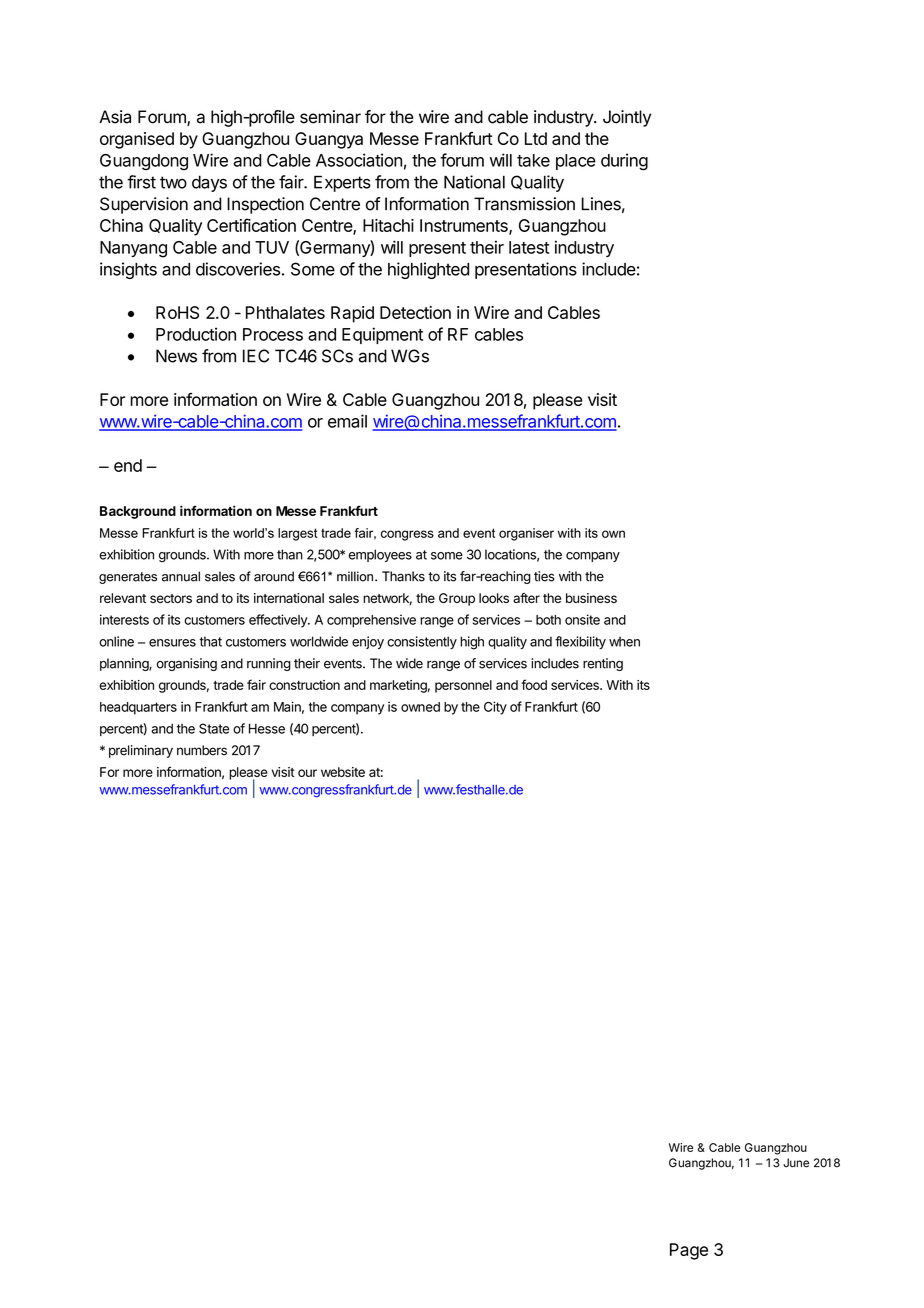 The image size is (924, 1308). What do you see at coordinates (463, 686) in the screenshot?
I see `personnel` at bounding box center [463, 686].
